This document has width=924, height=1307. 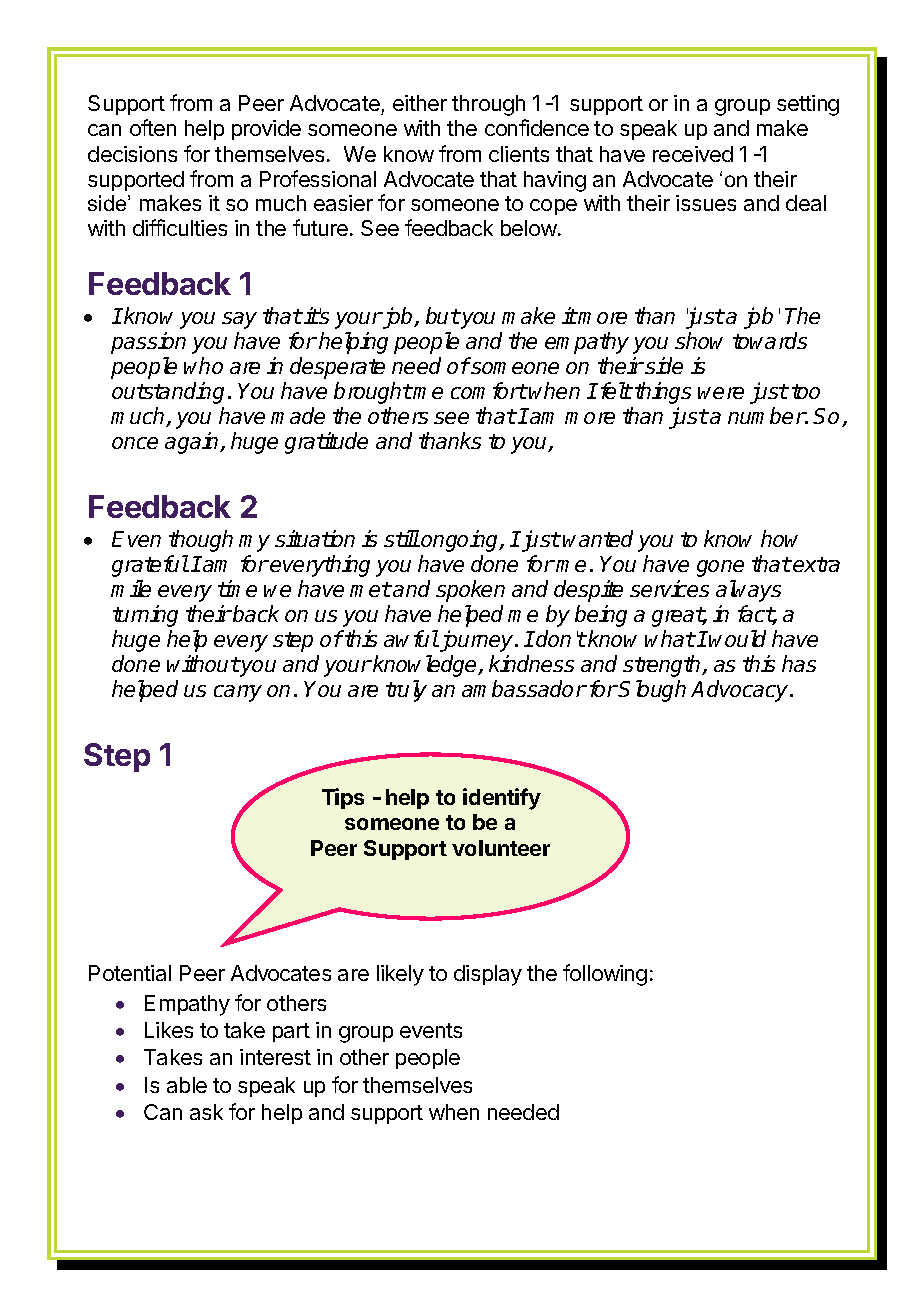 I want to click on though, so click(x=201, y=541).
